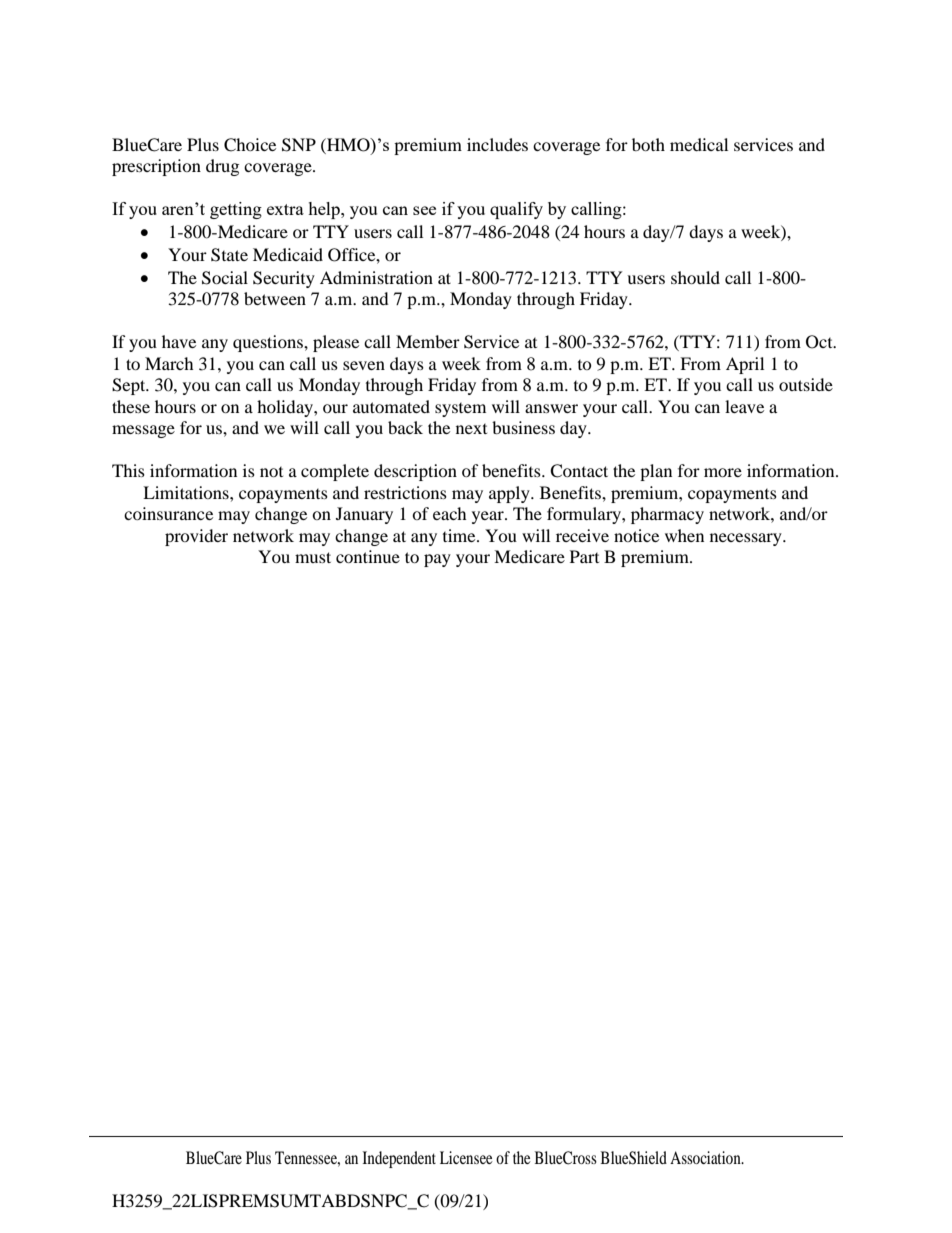 The height and width of the page is (1233, 952). What do you see at coordinates (466, 1157) in the page?
I see `Licensee` at bounding box center [466, 1157].
